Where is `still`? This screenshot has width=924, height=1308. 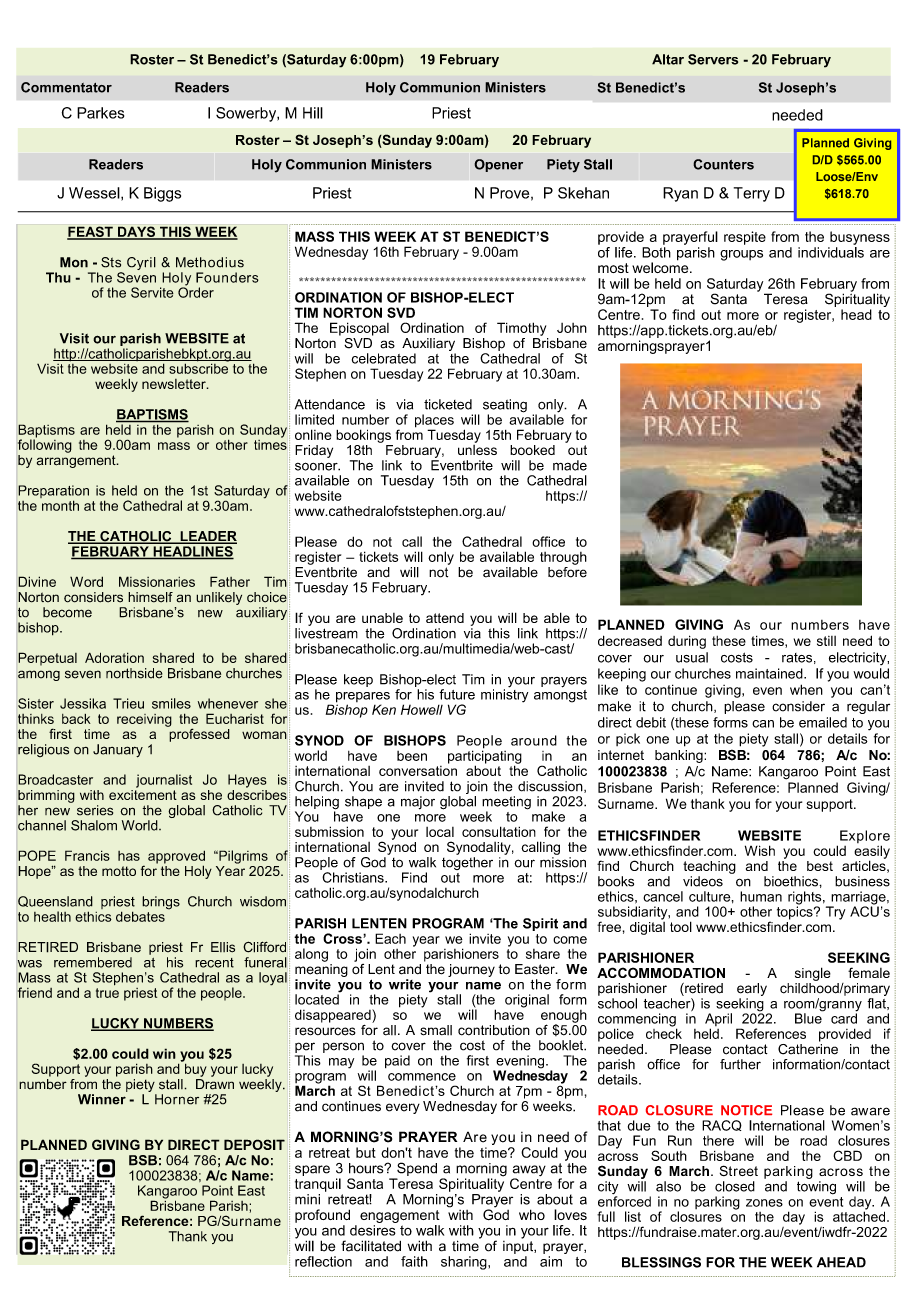 still is located at coordinates (826, 641).
